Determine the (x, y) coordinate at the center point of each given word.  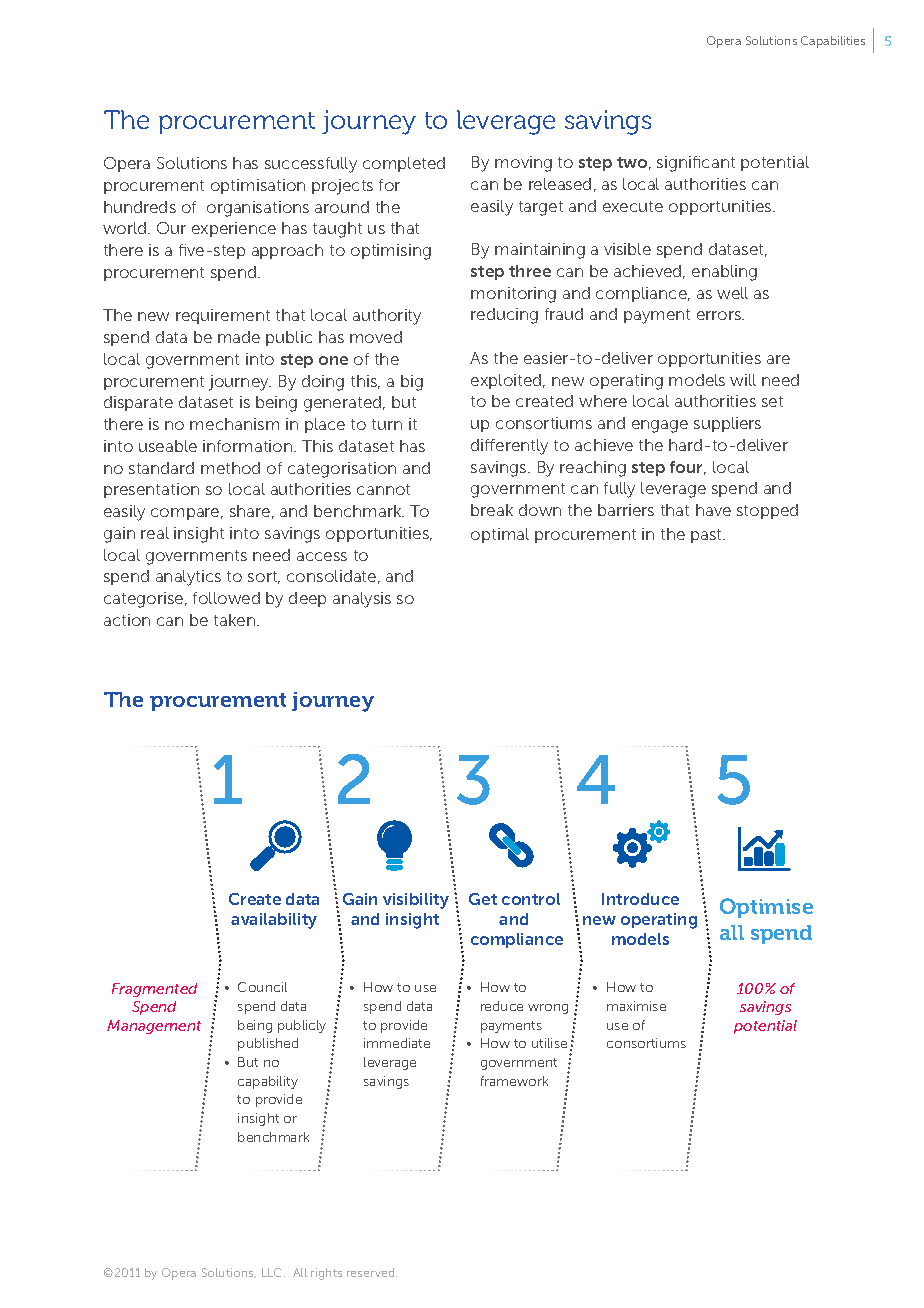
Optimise (766, 908)
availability (274, 921)
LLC (273, 1272)
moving (523, 164)
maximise (636, 1006)
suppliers (727, 424)
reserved (372, 1272)
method (230, 468)
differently (509, 447)
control (531, 899)
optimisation (258, 186)
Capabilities (833, 42)
